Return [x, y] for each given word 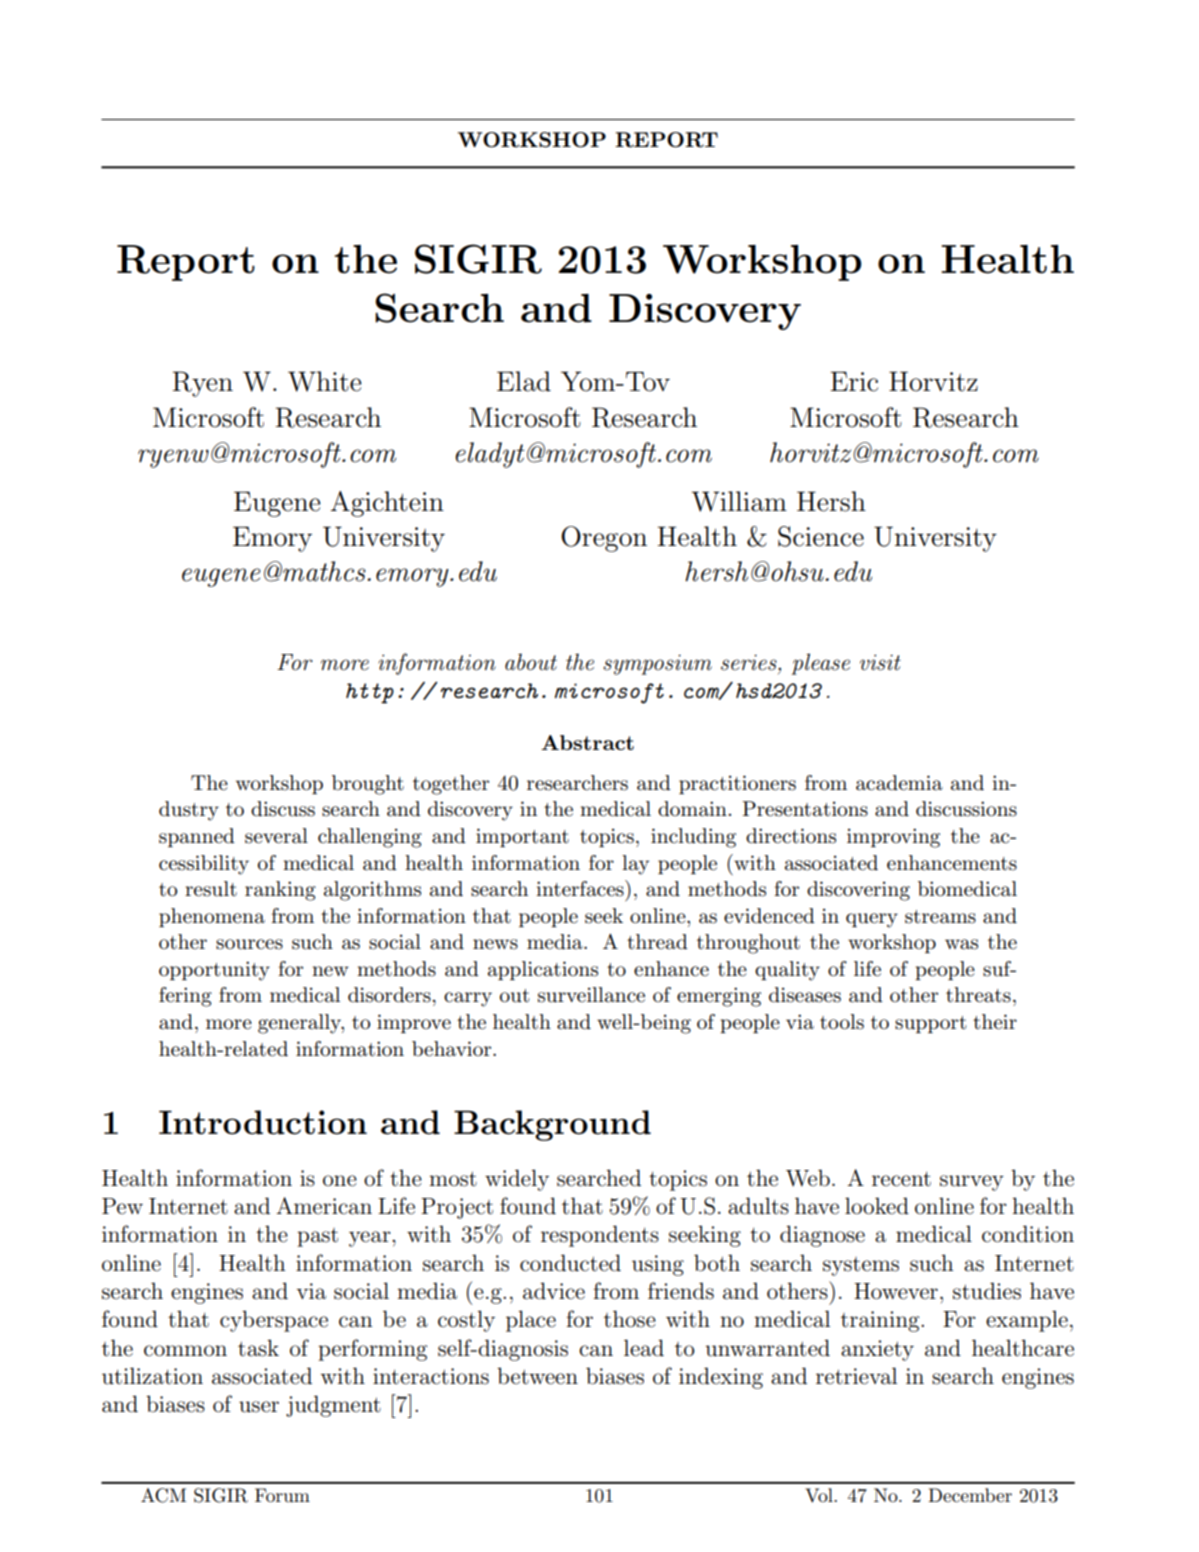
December [970, 1495]
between [537, 1376]
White [325, 381]
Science [821, 536]
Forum [282, 1495]
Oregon [604, 539]
